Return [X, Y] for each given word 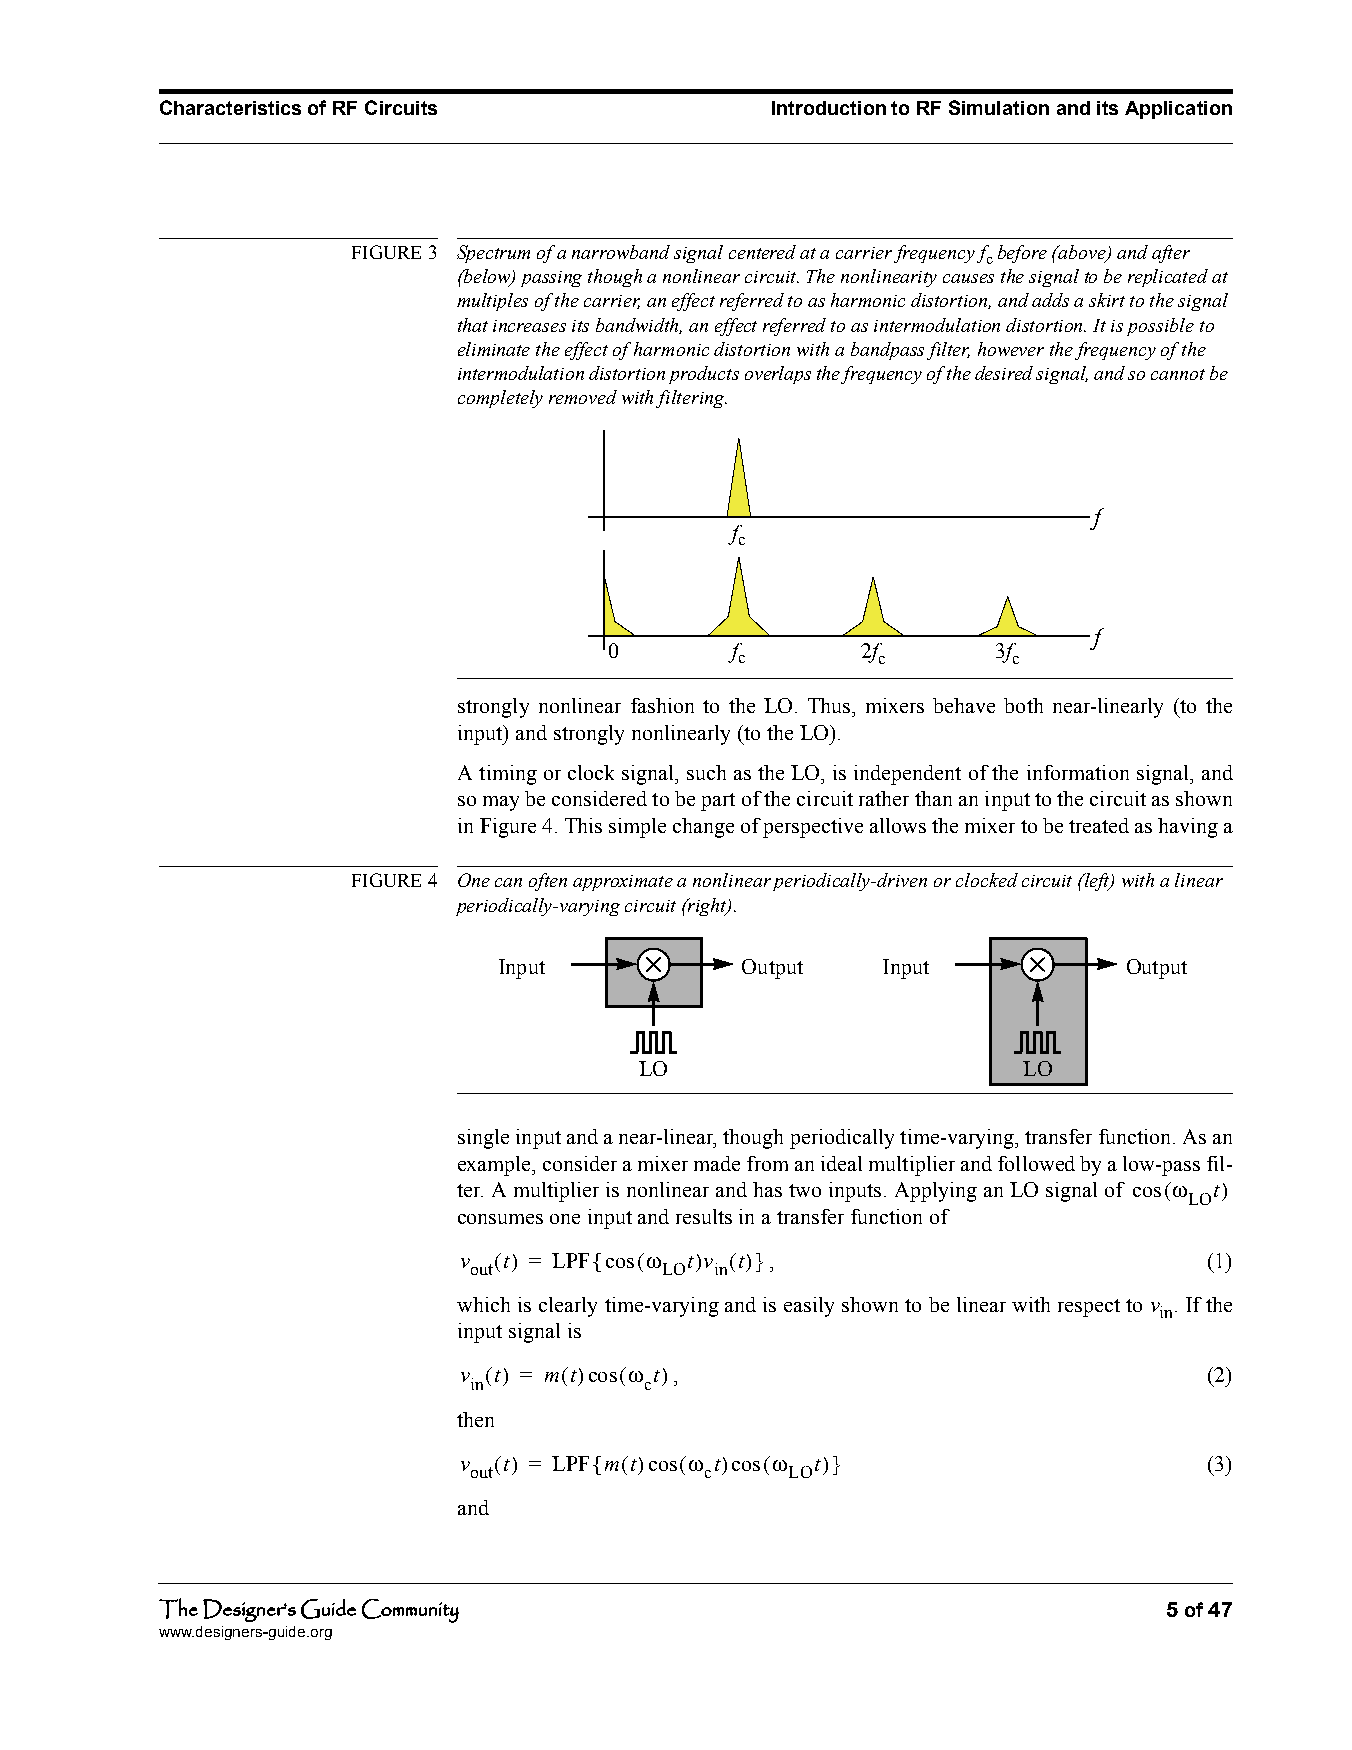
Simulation [999, 107]
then [475, 1419]
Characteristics [230, 107]
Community [410, 1611]
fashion [662, 705]
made [717, 1163]
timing [508, 775]
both [1023, 705]
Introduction [829, 108]
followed [1036, 1163]
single [483, 1139]
